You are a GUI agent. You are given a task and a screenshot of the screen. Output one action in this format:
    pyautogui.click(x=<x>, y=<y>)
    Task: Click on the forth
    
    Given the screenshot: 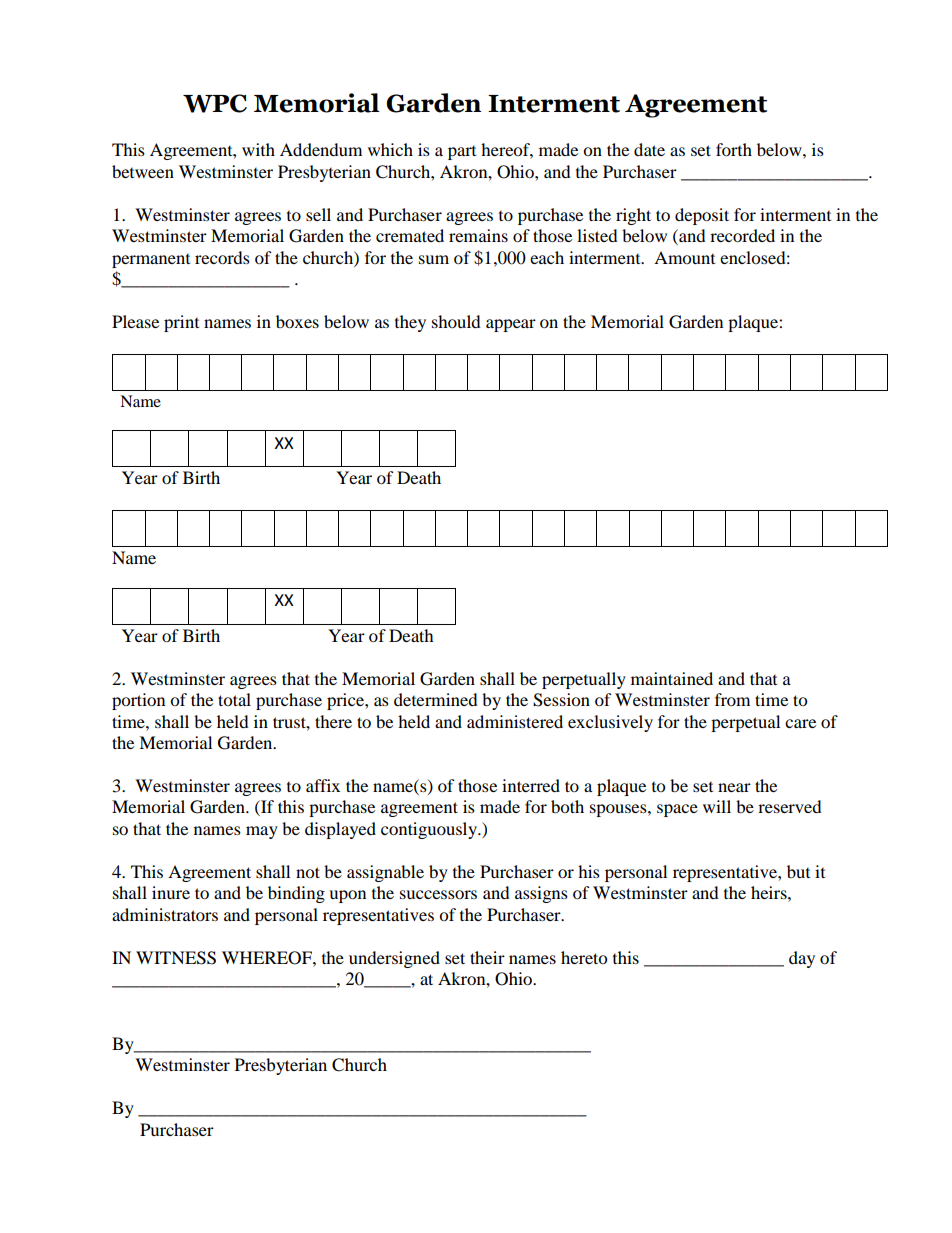 What is the action you would take?
    pyautogui.click(x=734, y=149)
